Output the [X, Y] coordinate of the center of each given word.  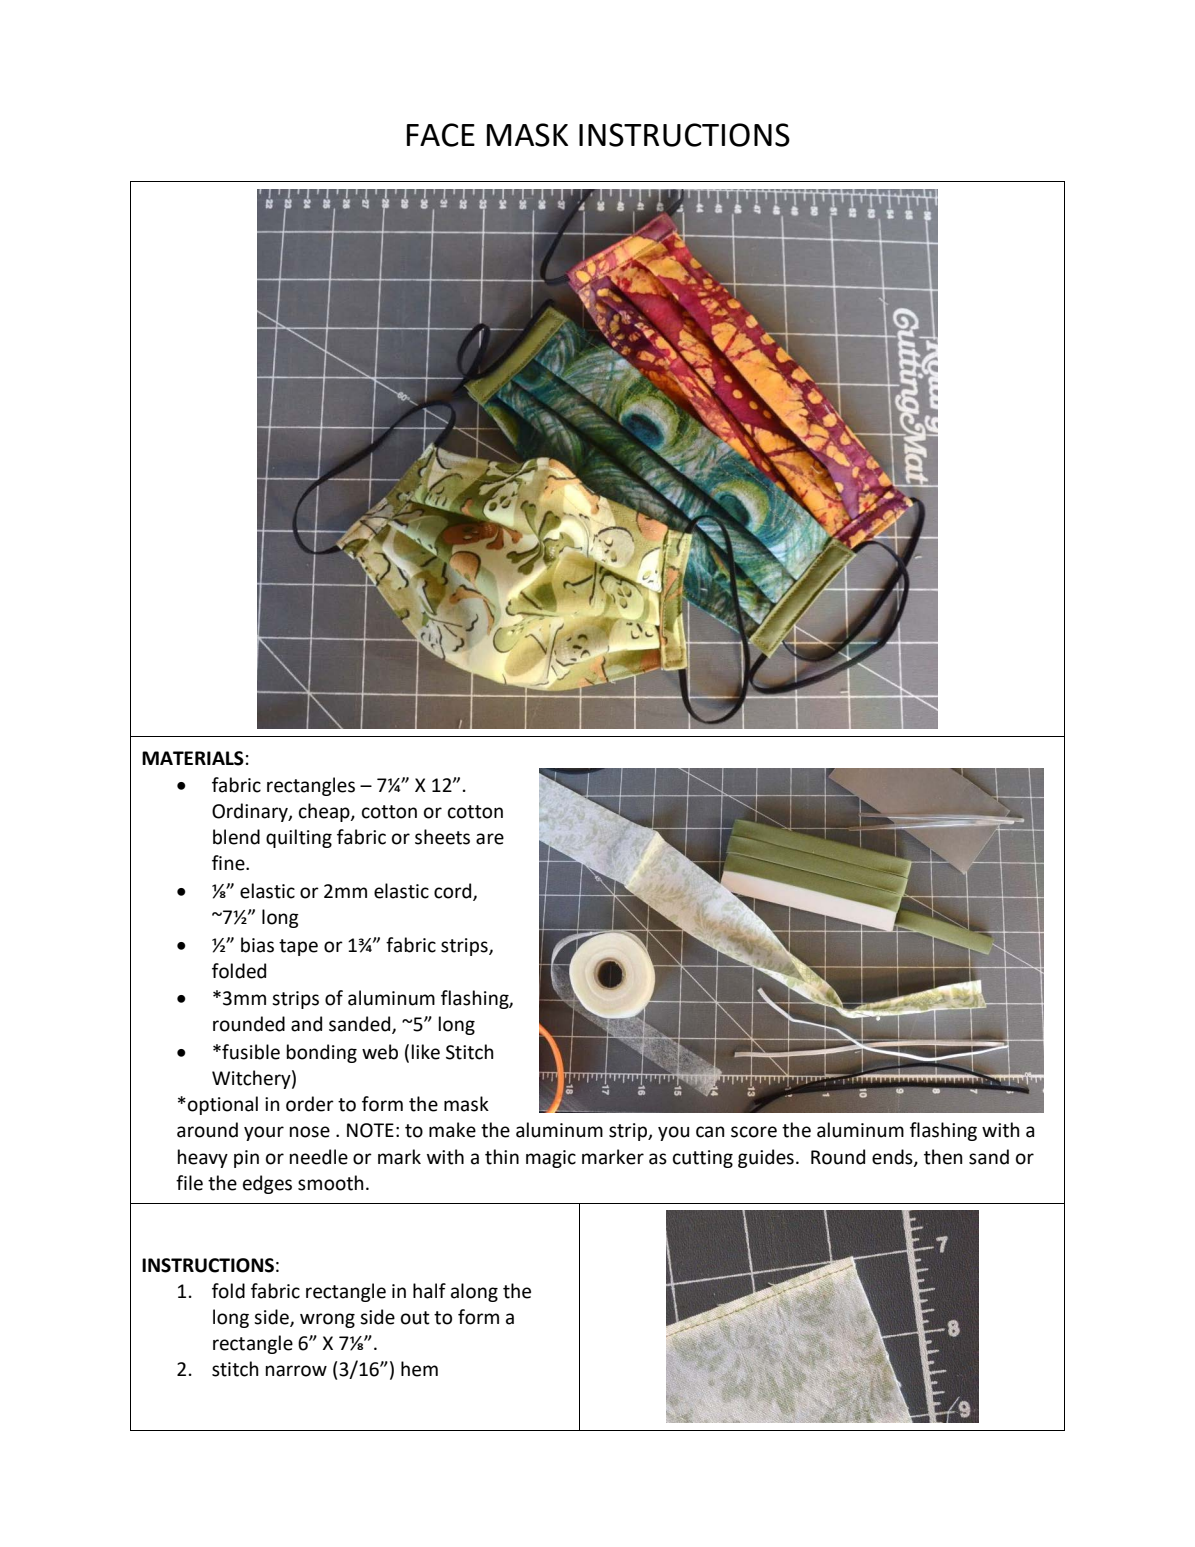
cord [454, 891]
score [754, 1132]
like [426, 1052]
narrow [296, 1371]
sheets [442, 837]
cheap [325, 812]
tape [298, 947]
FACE [441, 135]
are [490, 839]
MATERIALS [193, 758]
